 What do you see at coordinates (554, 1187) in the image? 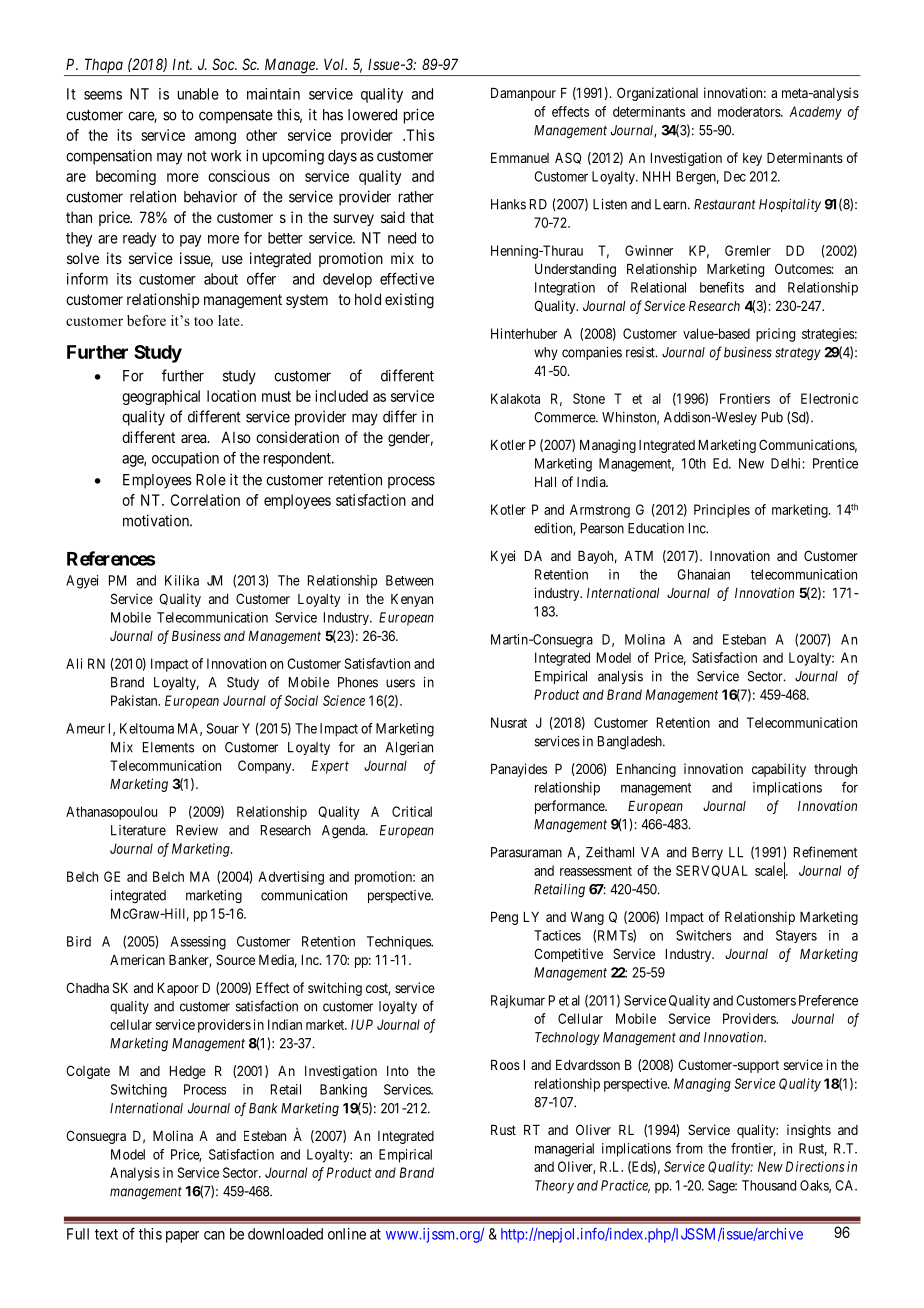
I see `Theory` at bounding box center [554, 1187].
